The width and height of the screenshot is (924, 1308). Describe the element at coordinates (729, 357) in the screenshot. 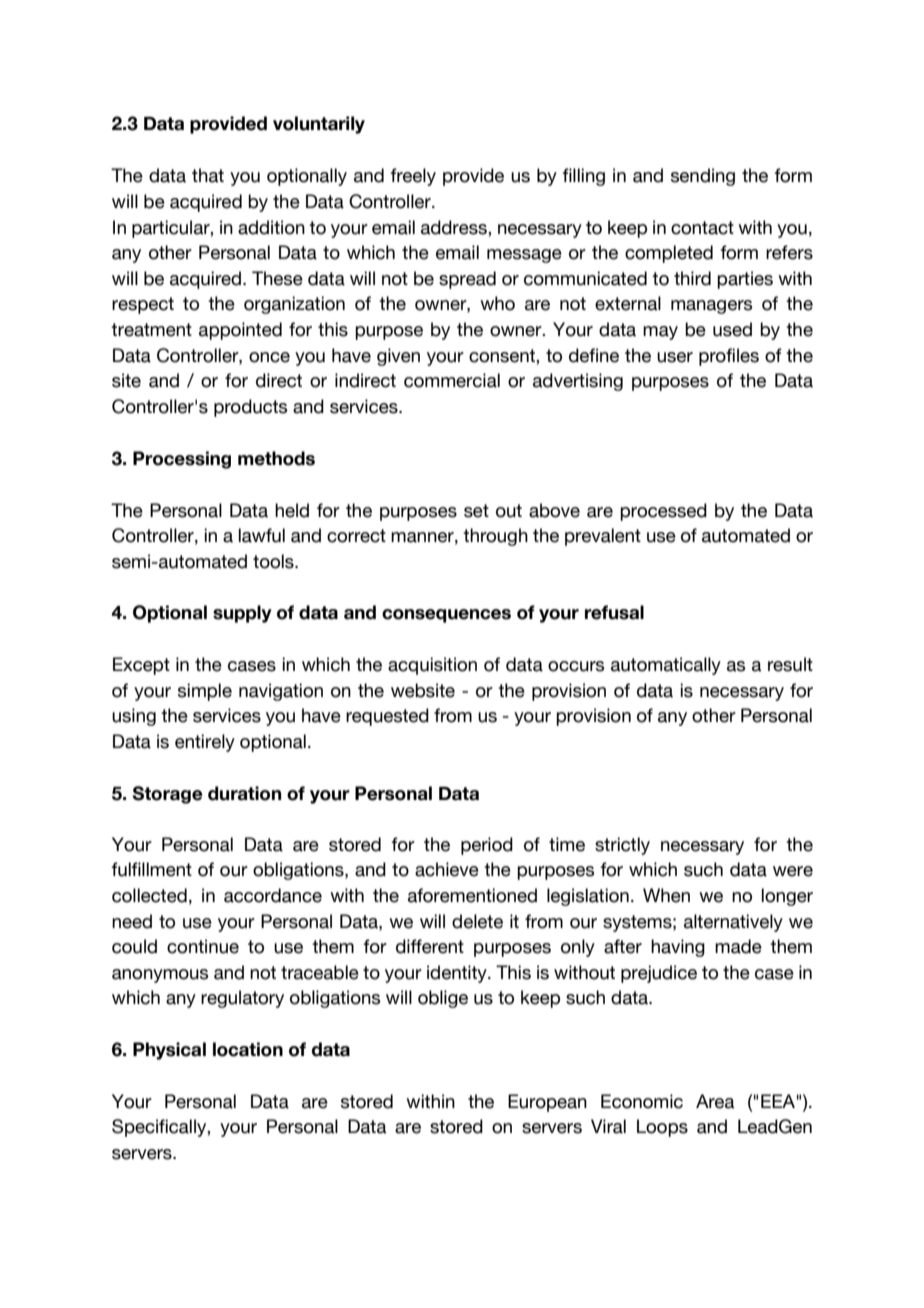

I see `profiles` at that location.
